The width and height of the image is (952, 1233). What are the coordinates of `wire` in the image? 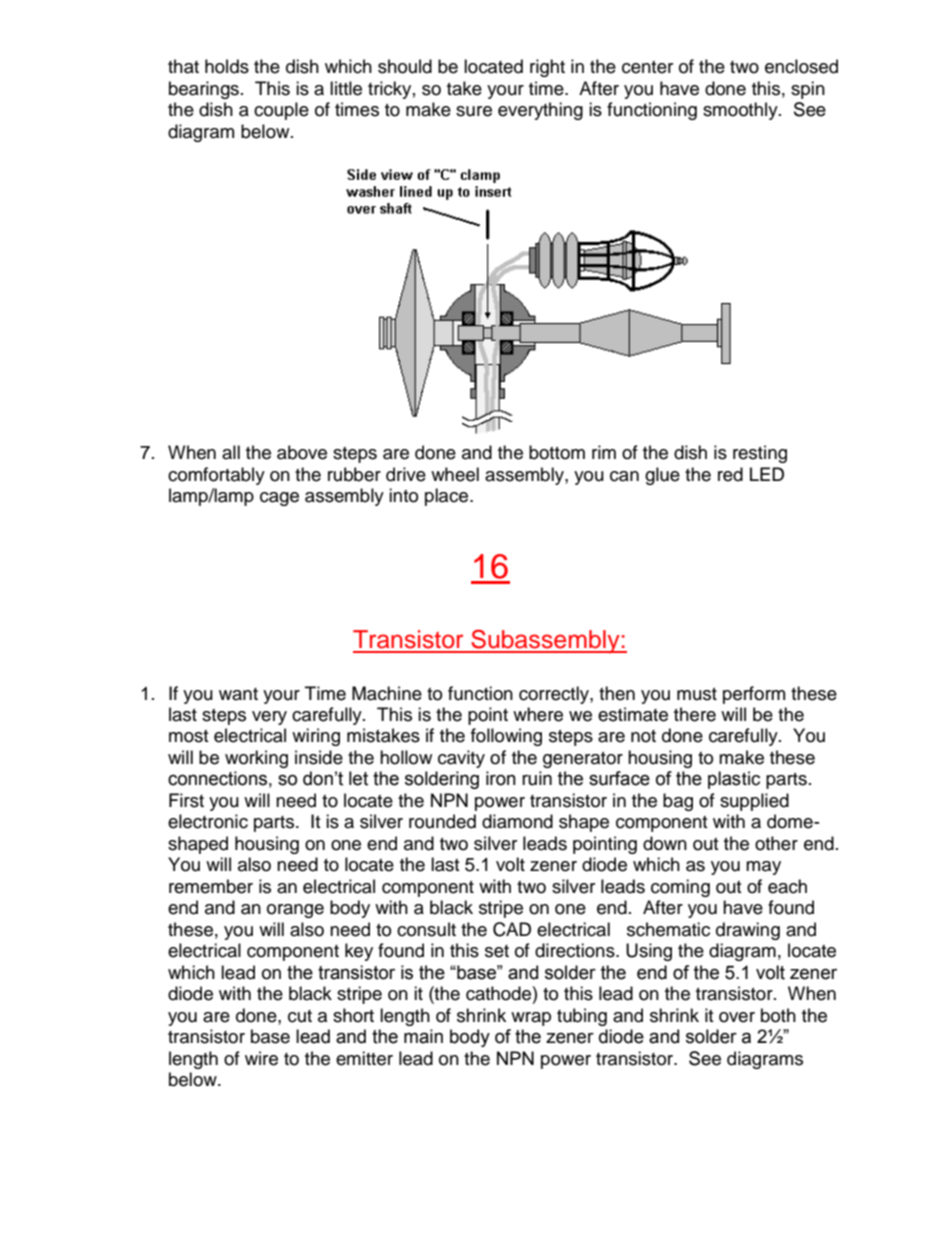 It's located at (261, 1058).
